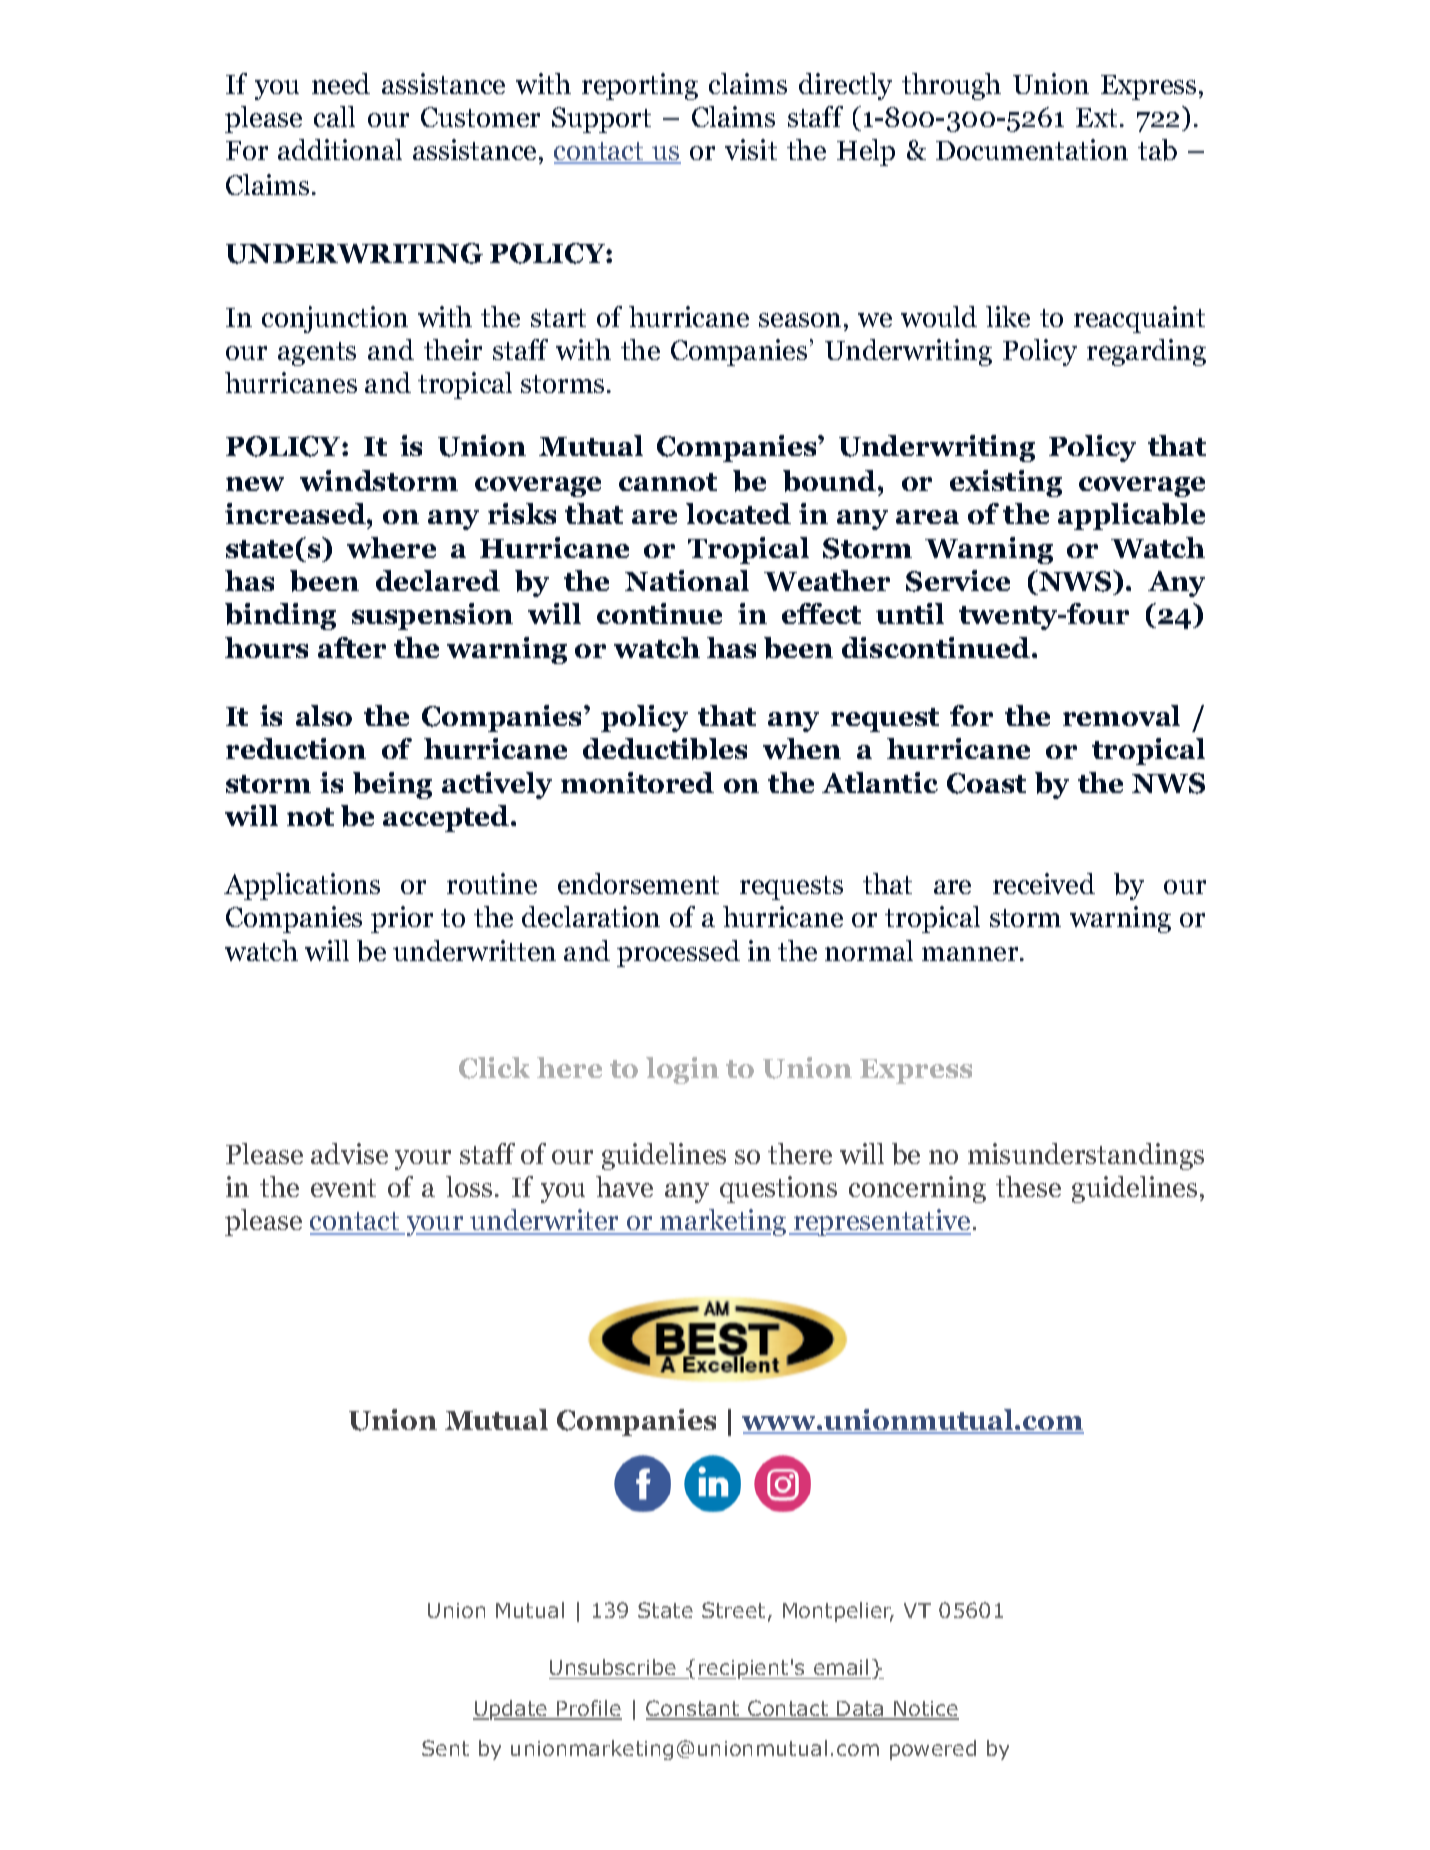 This image has height=1850, width=1430. Describe the element at coordinates (751, 149) in the image. I see `visit` at that location.
